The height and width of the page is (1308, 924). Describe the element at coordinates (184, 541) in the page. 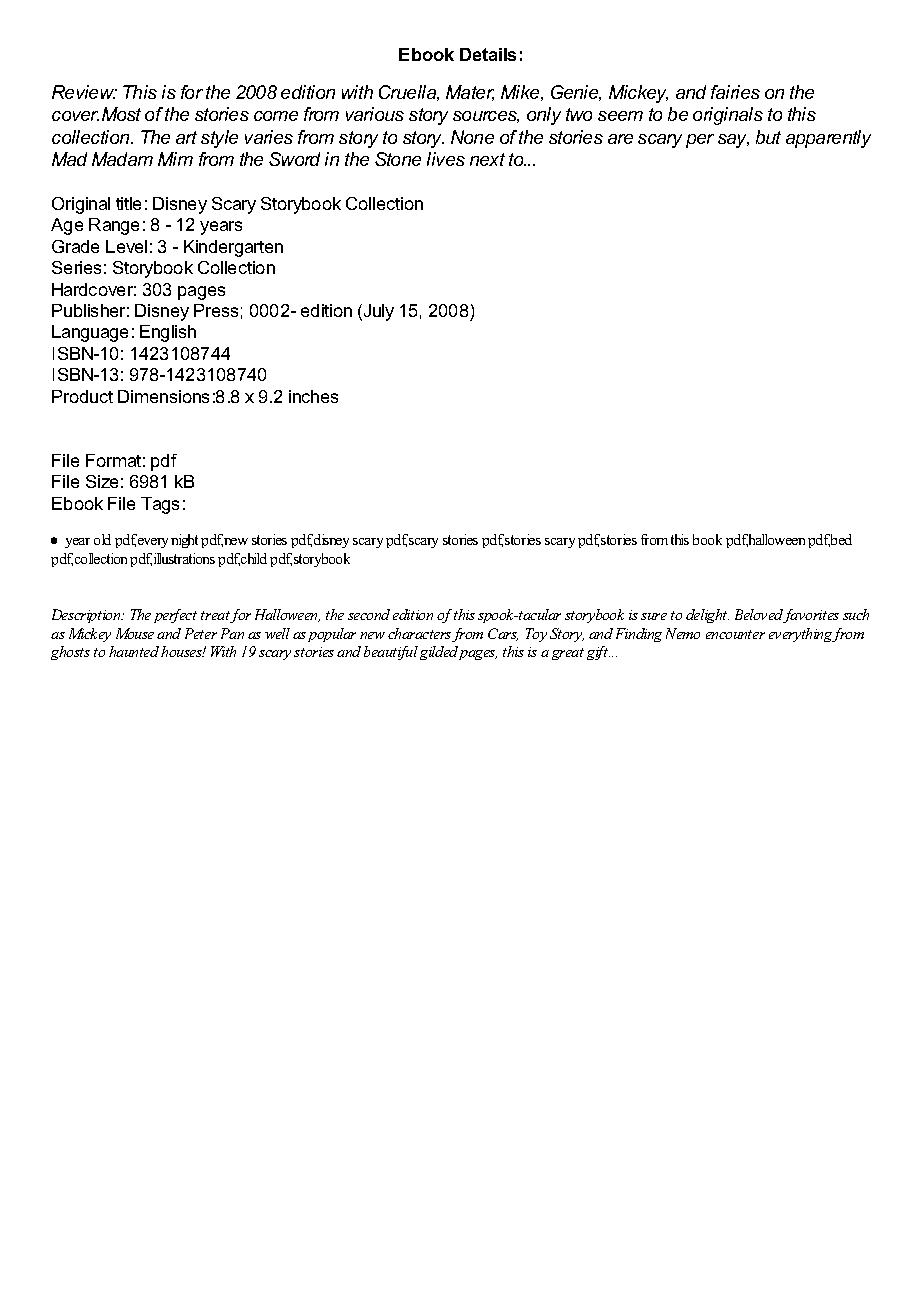

I see `night` at that location.
